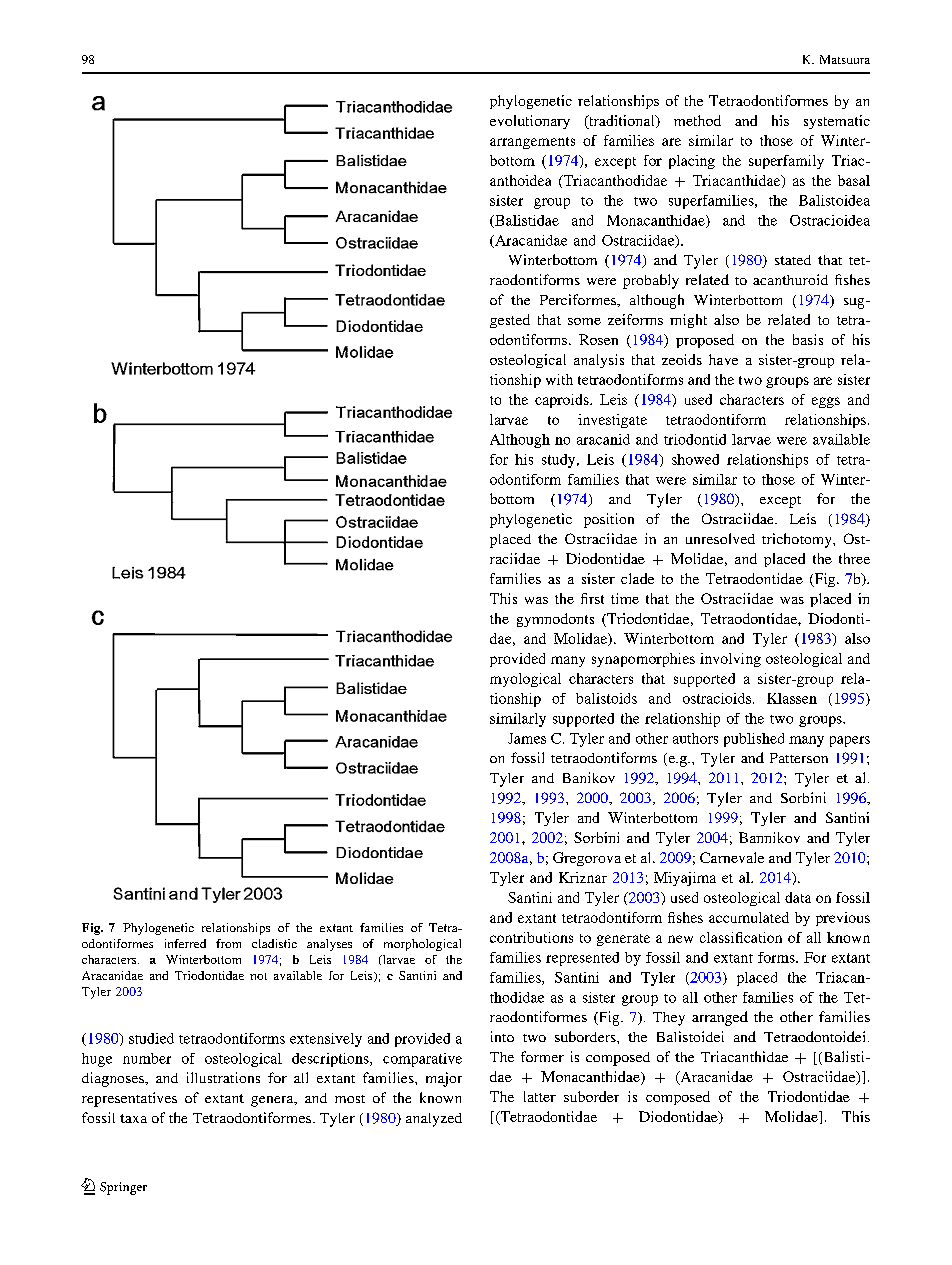 This document has width=952, height=1265. What do you see at coordinates (223, 1077) in the document?
I see `illustrations` at bounding box center [223, 1077].
